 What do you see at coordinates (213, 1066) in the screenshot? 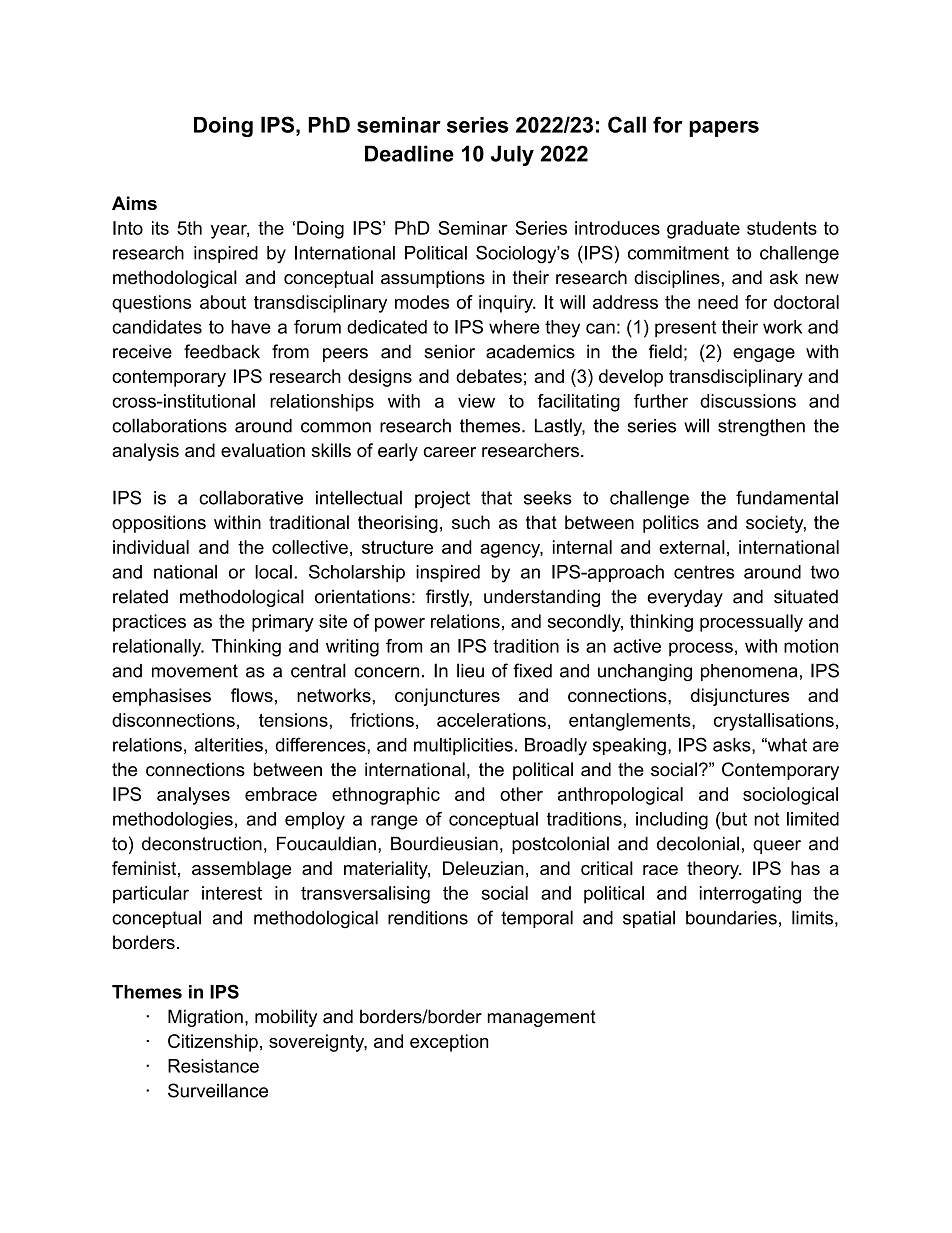
I see `Resistance` at bounding box center [213, 1066].
